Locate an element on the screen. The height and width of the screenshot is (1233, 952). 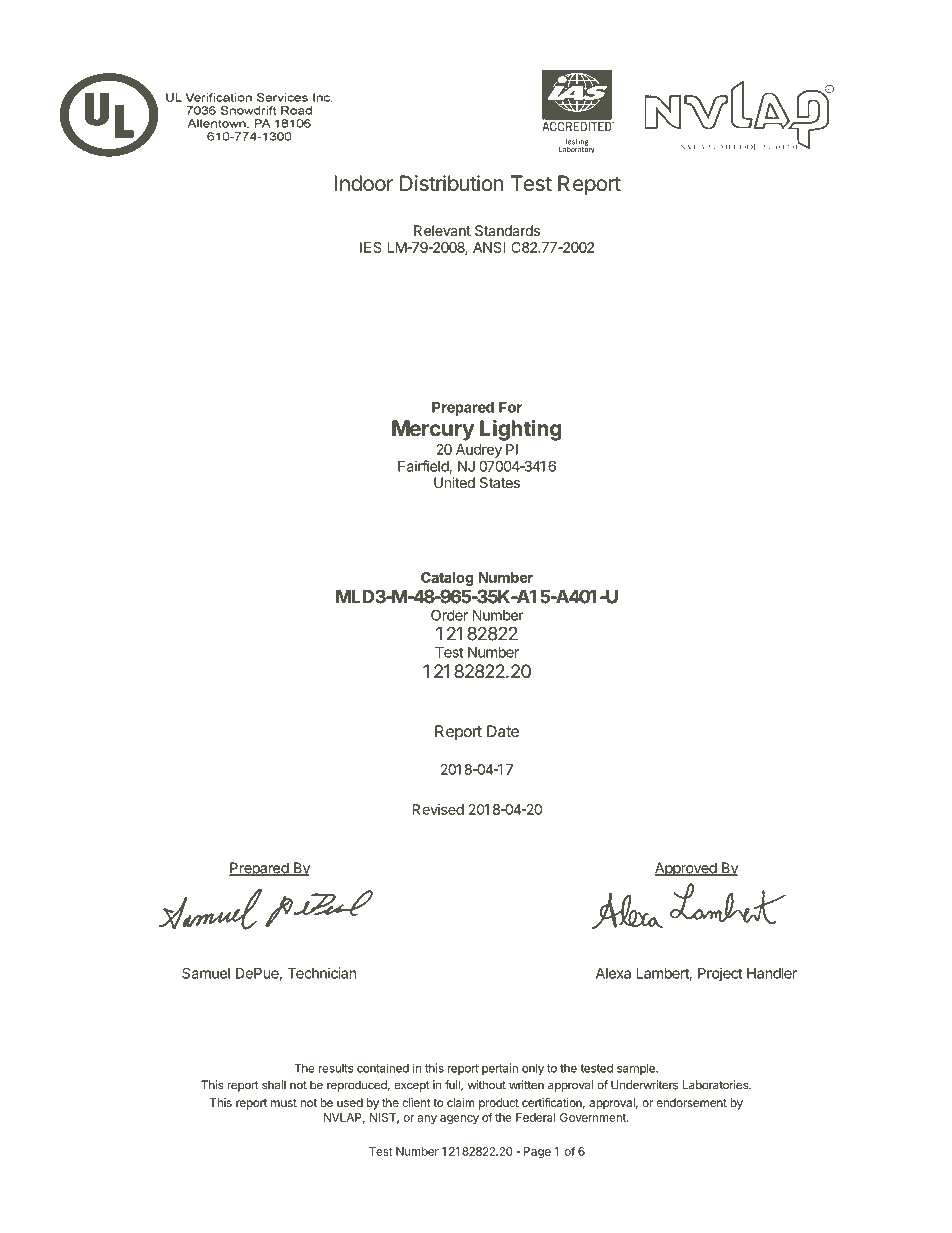
Order is located at coordinates (449, 615).
